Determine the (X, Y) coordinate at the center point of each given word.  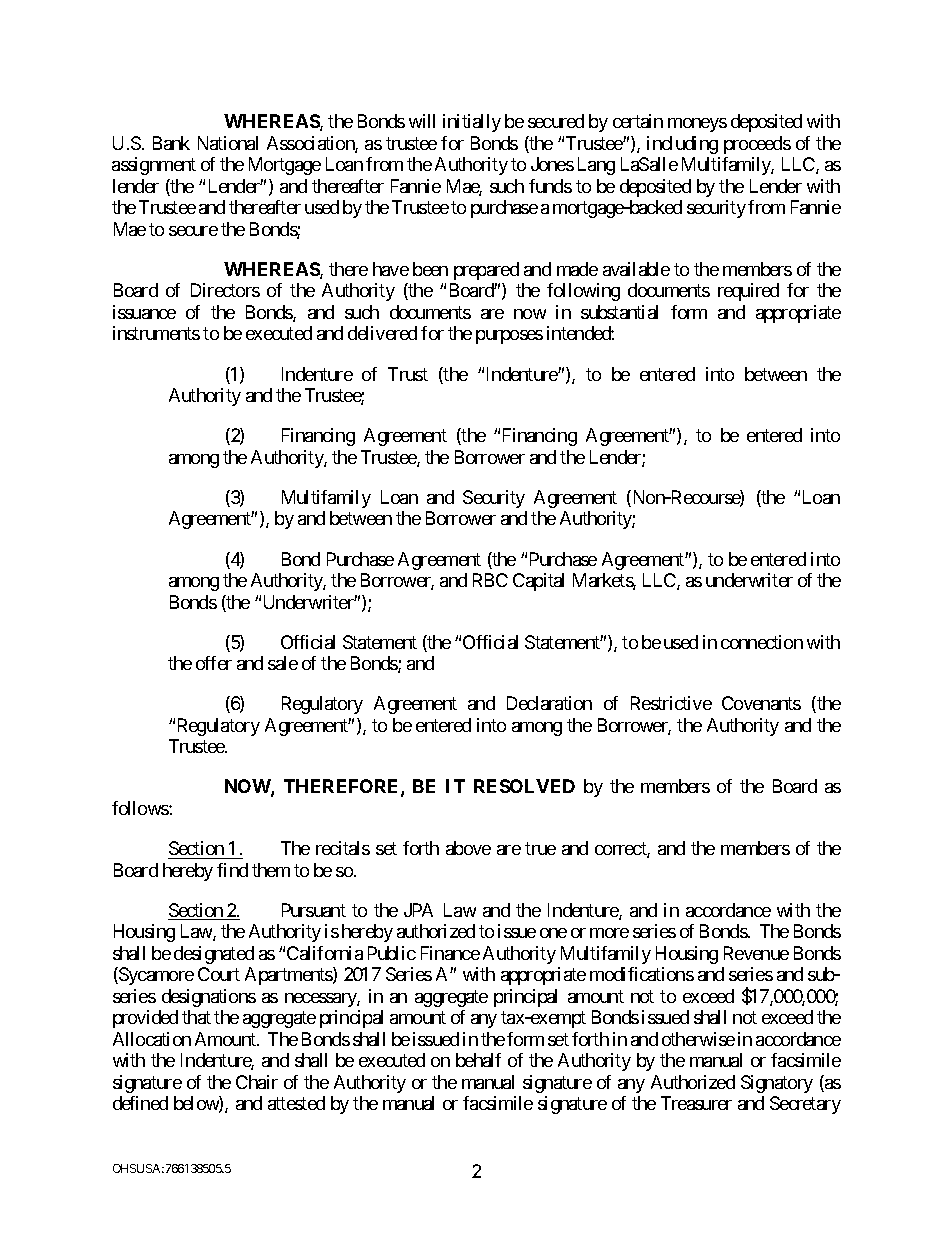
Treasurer (696, 1103)
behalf (478, 1060)
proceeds (757, 145)
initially (472, 123)
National (228, 143)
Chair (257, 1082)
